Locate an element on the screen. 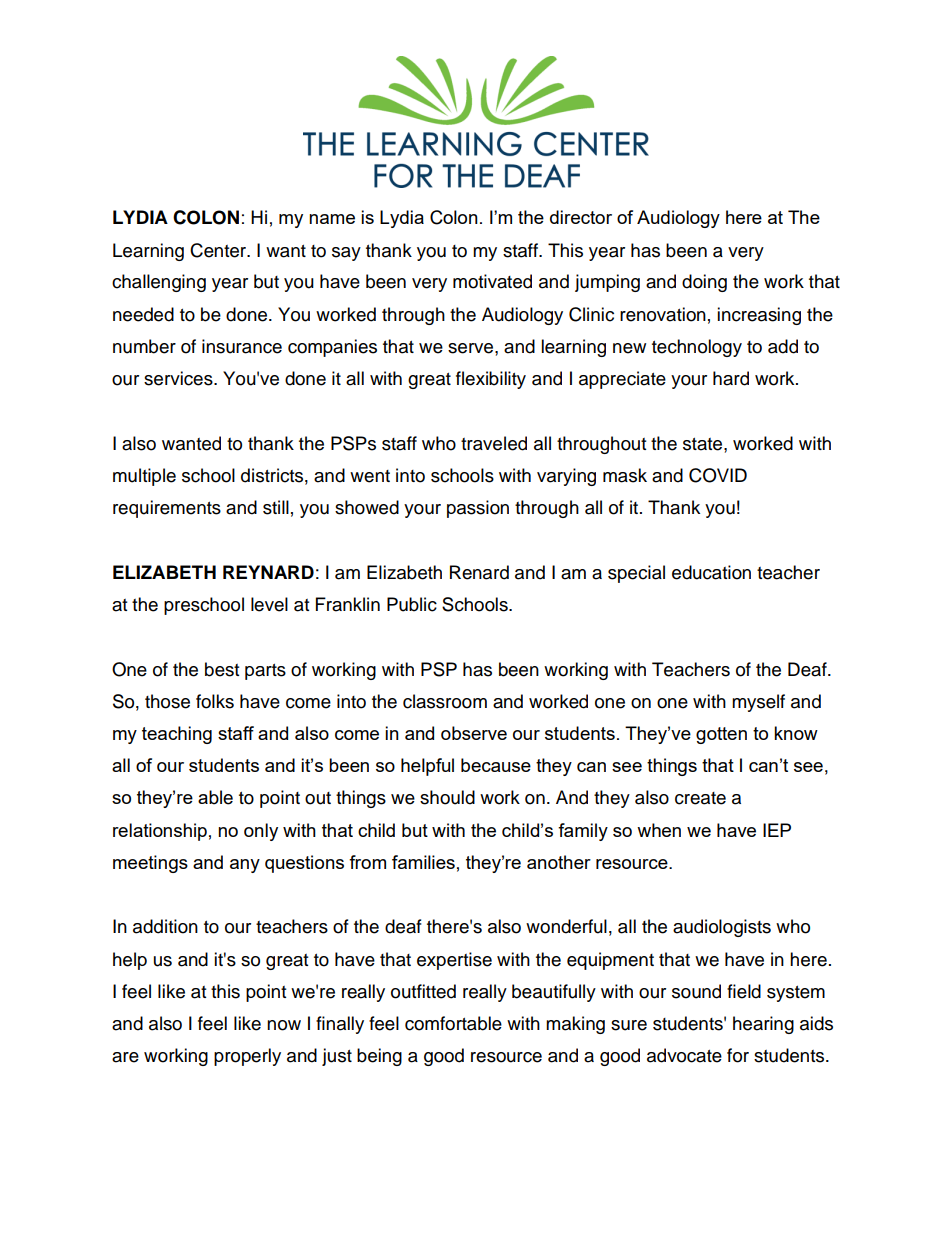 The image size is (952, 1233). outfitted is located at coordinates (423, 991).
